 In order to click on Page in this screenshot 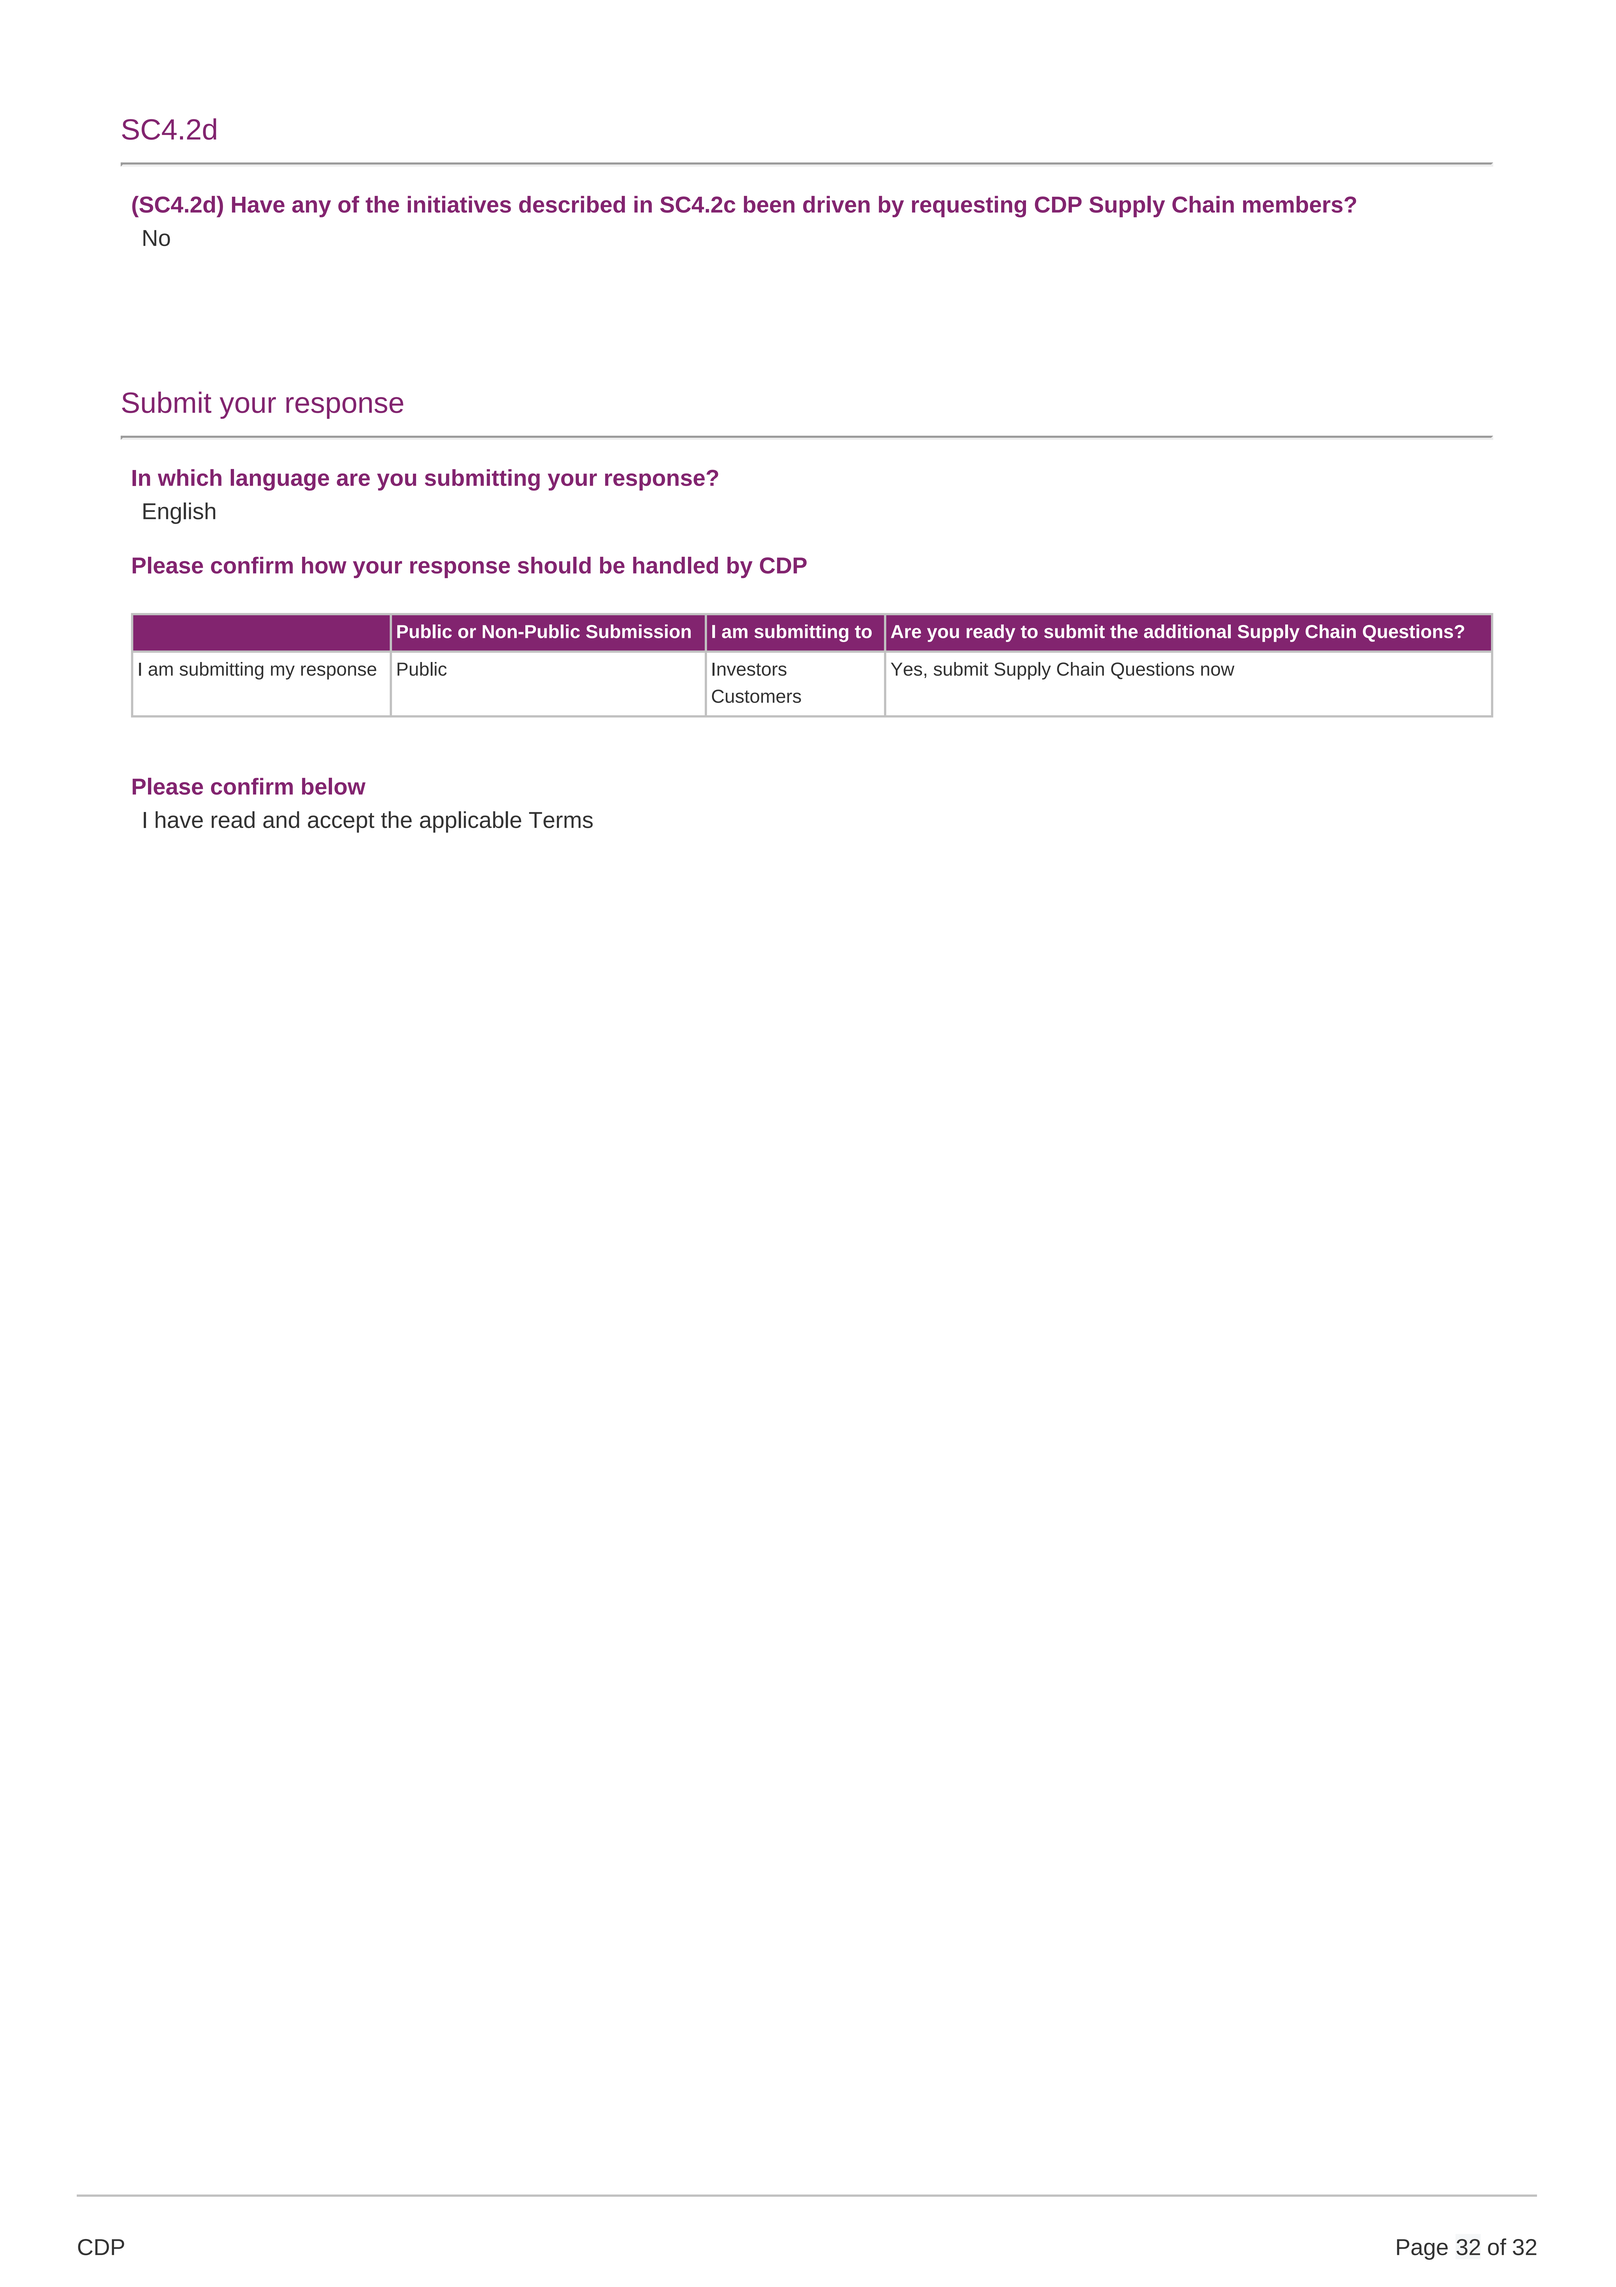, I will do `click(1422, 2249)`.
